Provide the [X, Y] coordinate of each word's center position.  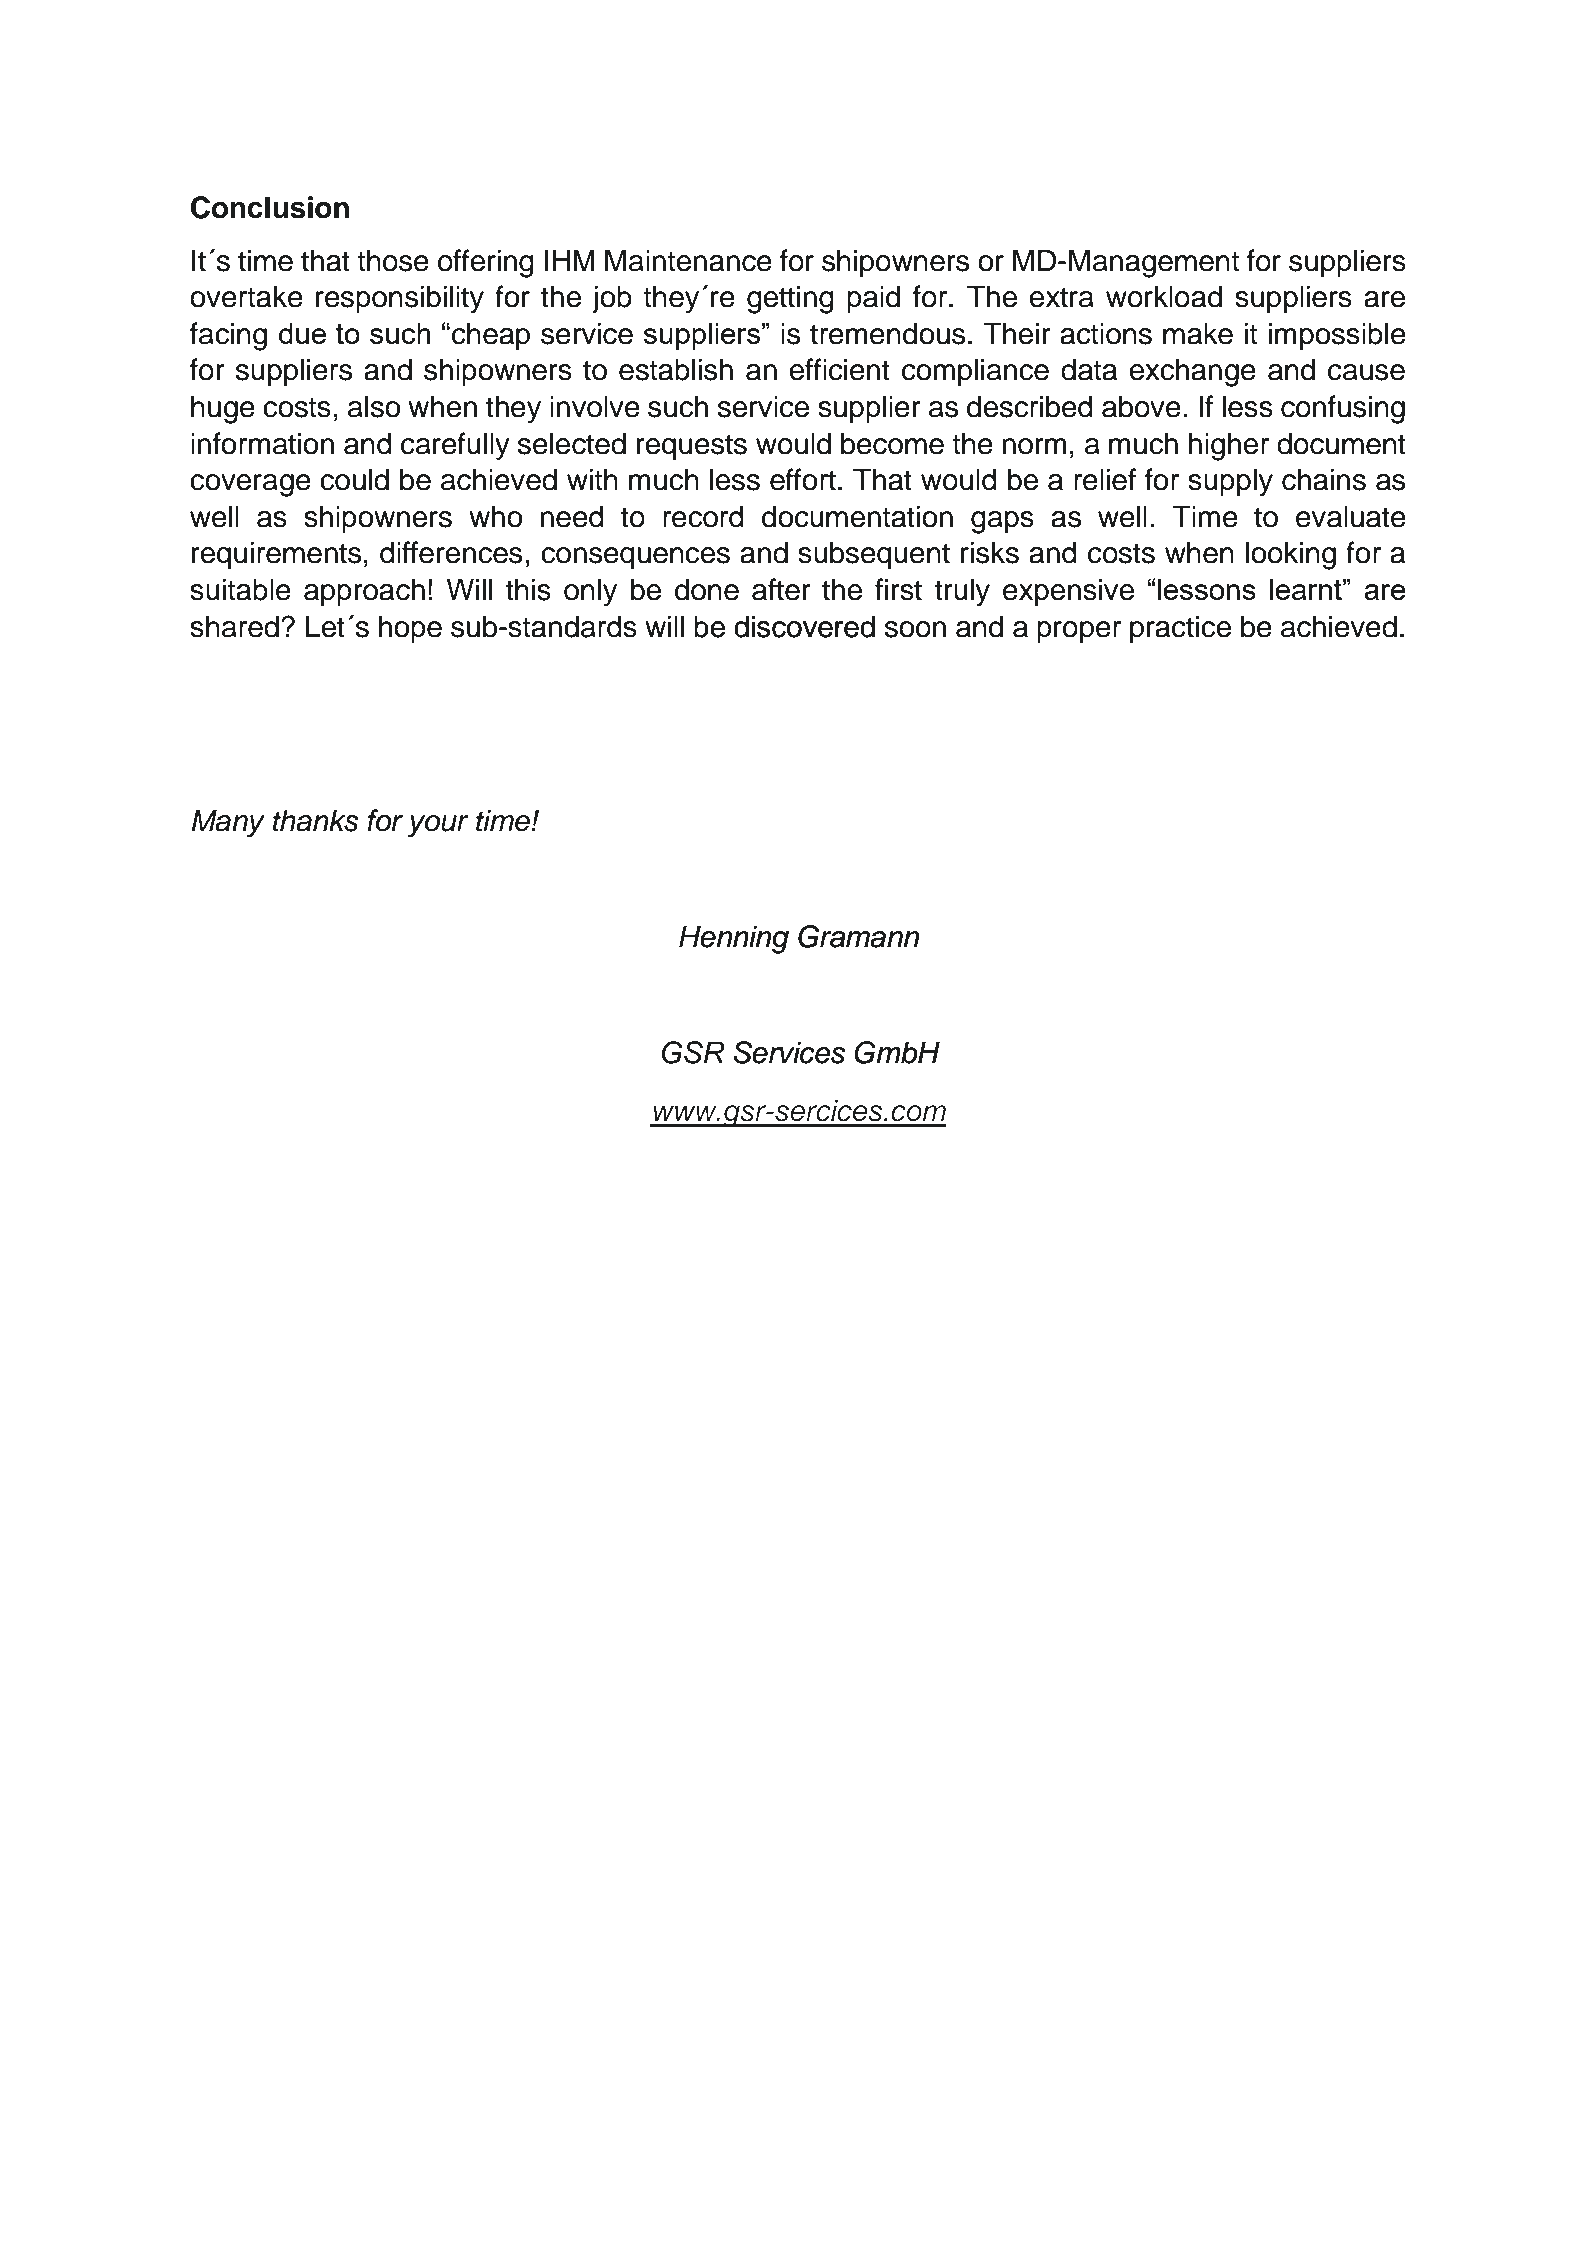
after [781, 589]
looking [1291, 555]
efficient [839, 369]
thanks [316, 820]
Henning [734, 939]
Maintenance [688, 260]
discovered [804, 626]
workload [1164, 296]
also [374, 406]
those [393, 260]
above [1141, 406]
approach [364, 592]
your [438, 826]
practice [1180, 629]
